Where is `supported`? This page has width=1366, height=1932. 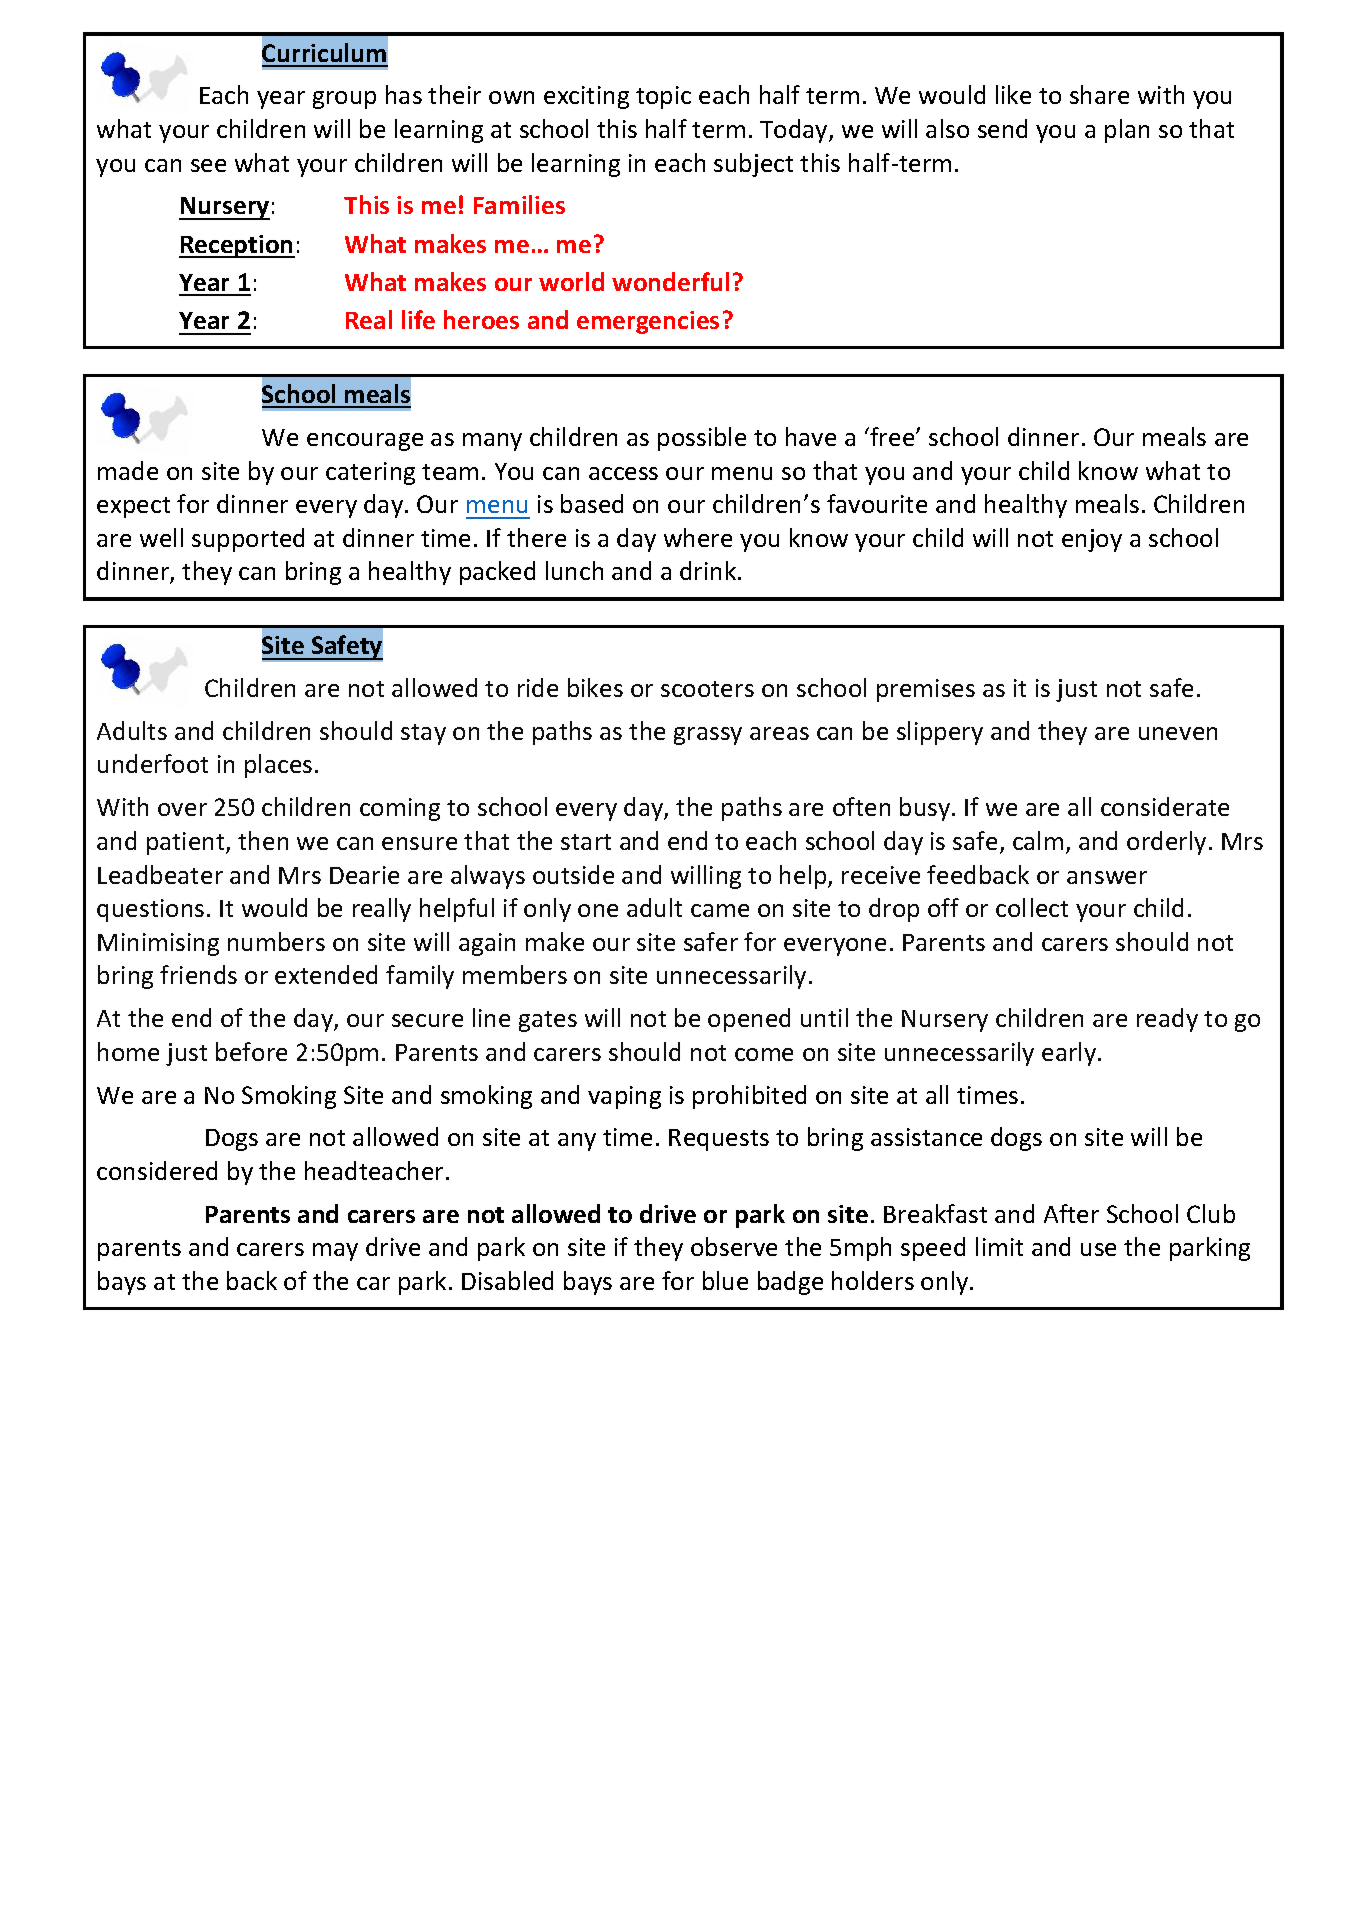 supported is located at coordinates (248, 540).
